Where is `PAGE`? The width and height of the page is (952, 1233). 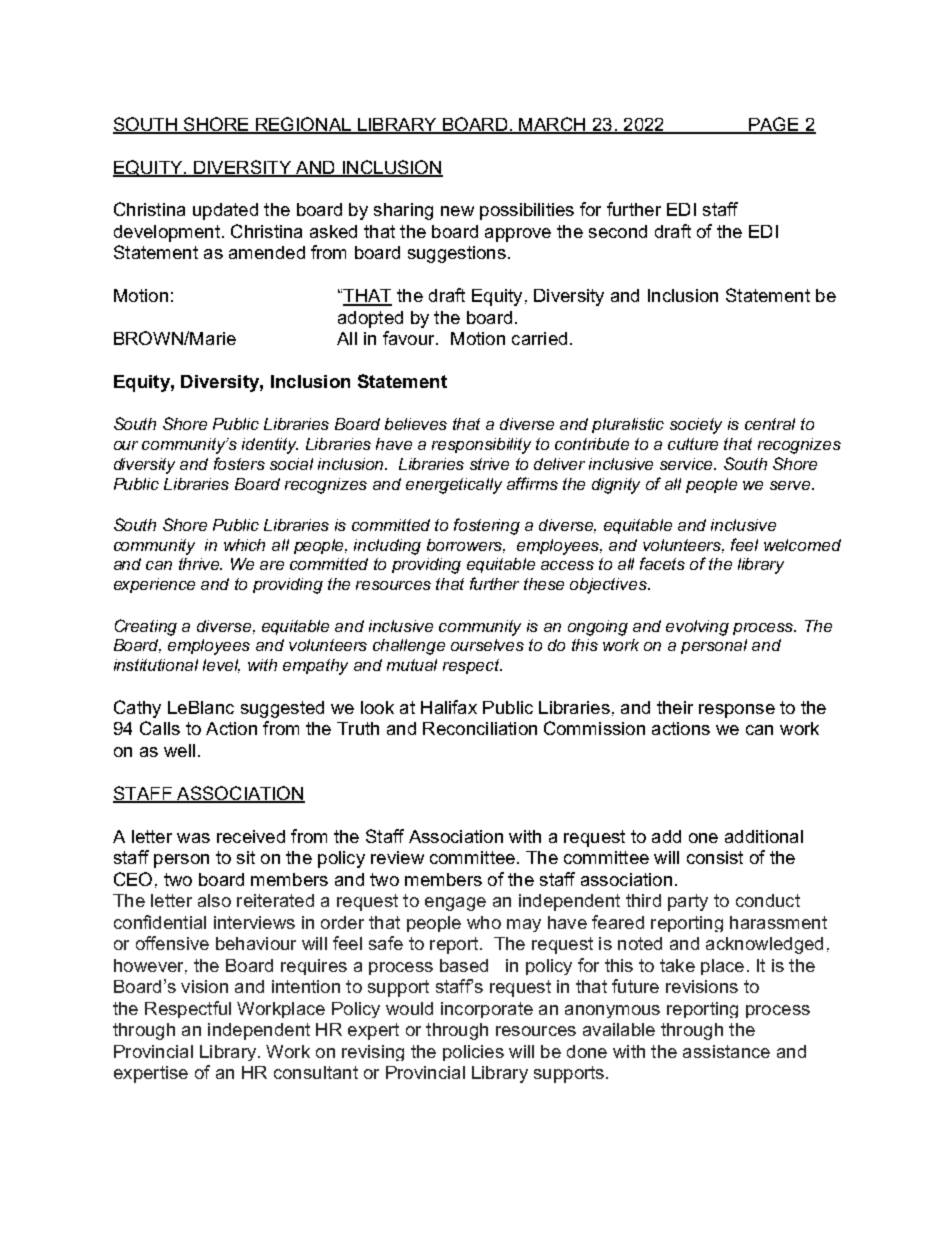
PAGE is located at coordinates (774, 125).
